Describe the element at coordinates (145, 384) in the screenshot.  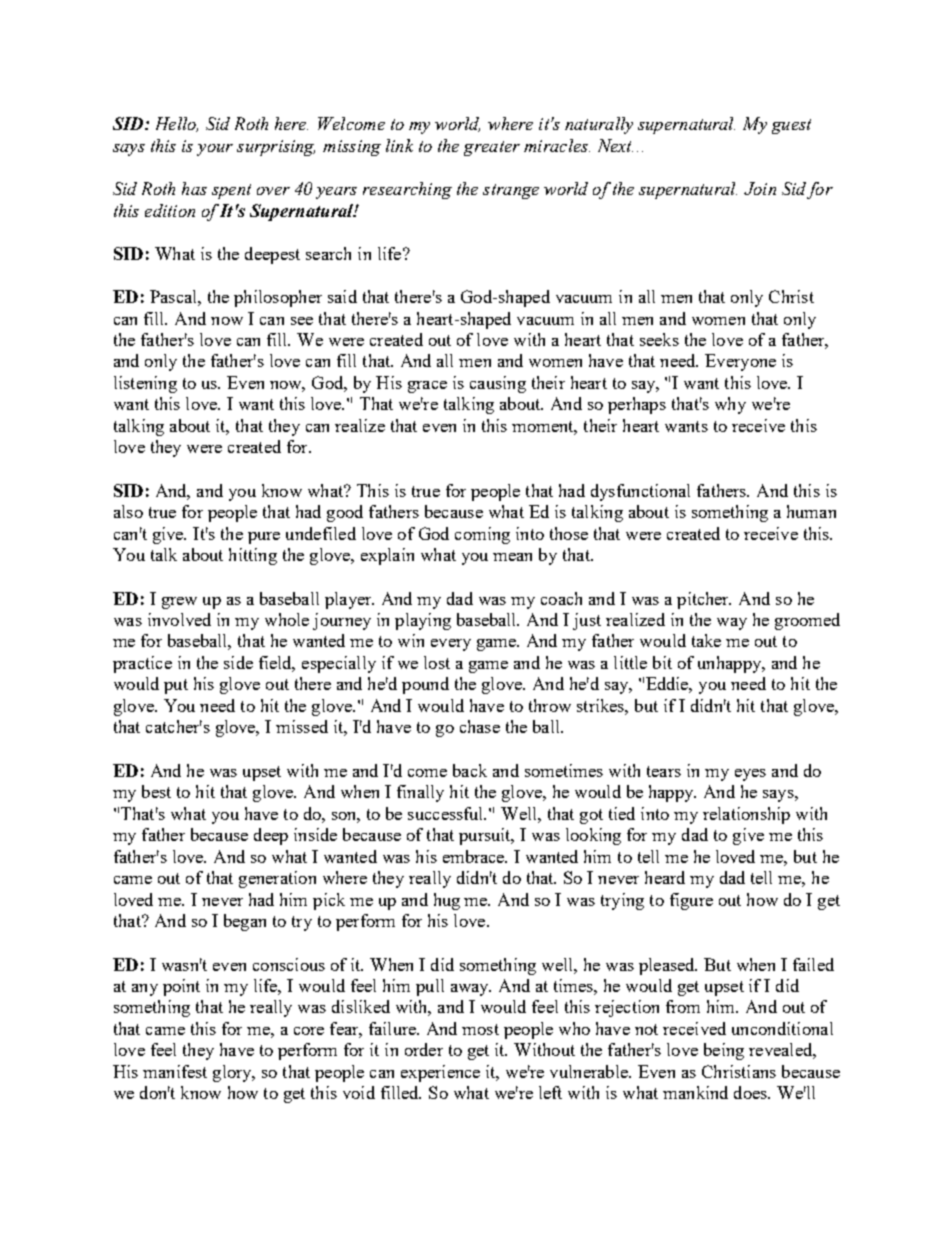
I see `listening` at that location.
